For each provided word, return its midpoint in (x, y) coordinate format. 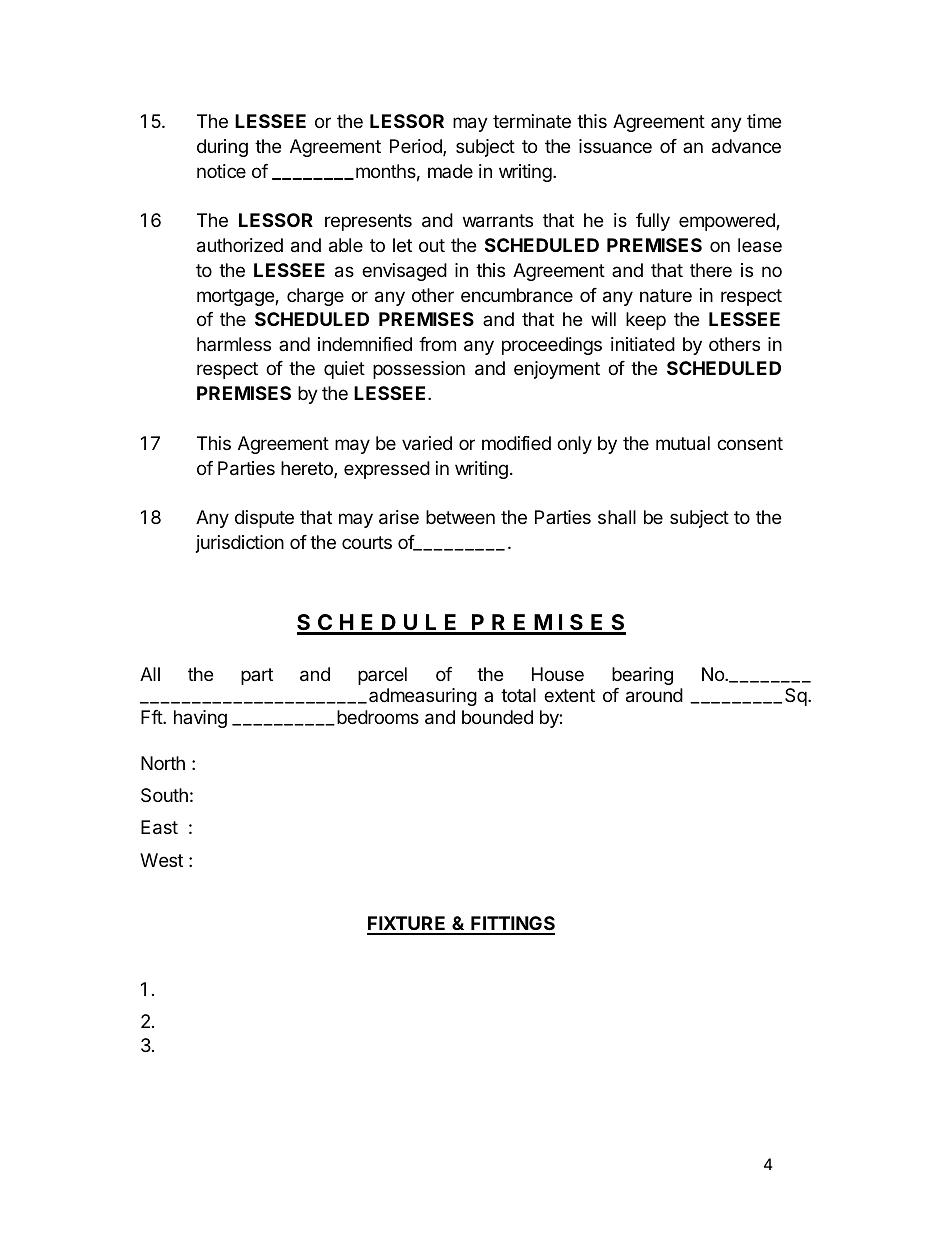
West (161, 860)
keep (646, 321)
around (654, 695)
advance (746, 146)
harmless (234, 344)
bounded (497, 717)
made (450, 171)
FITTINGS (512, 925)
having (200, 719)
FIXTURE (407, 925)
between (460, 517)
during (222, 148)
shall (617, 517)
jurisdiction (240, 544)
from (437, 344)
